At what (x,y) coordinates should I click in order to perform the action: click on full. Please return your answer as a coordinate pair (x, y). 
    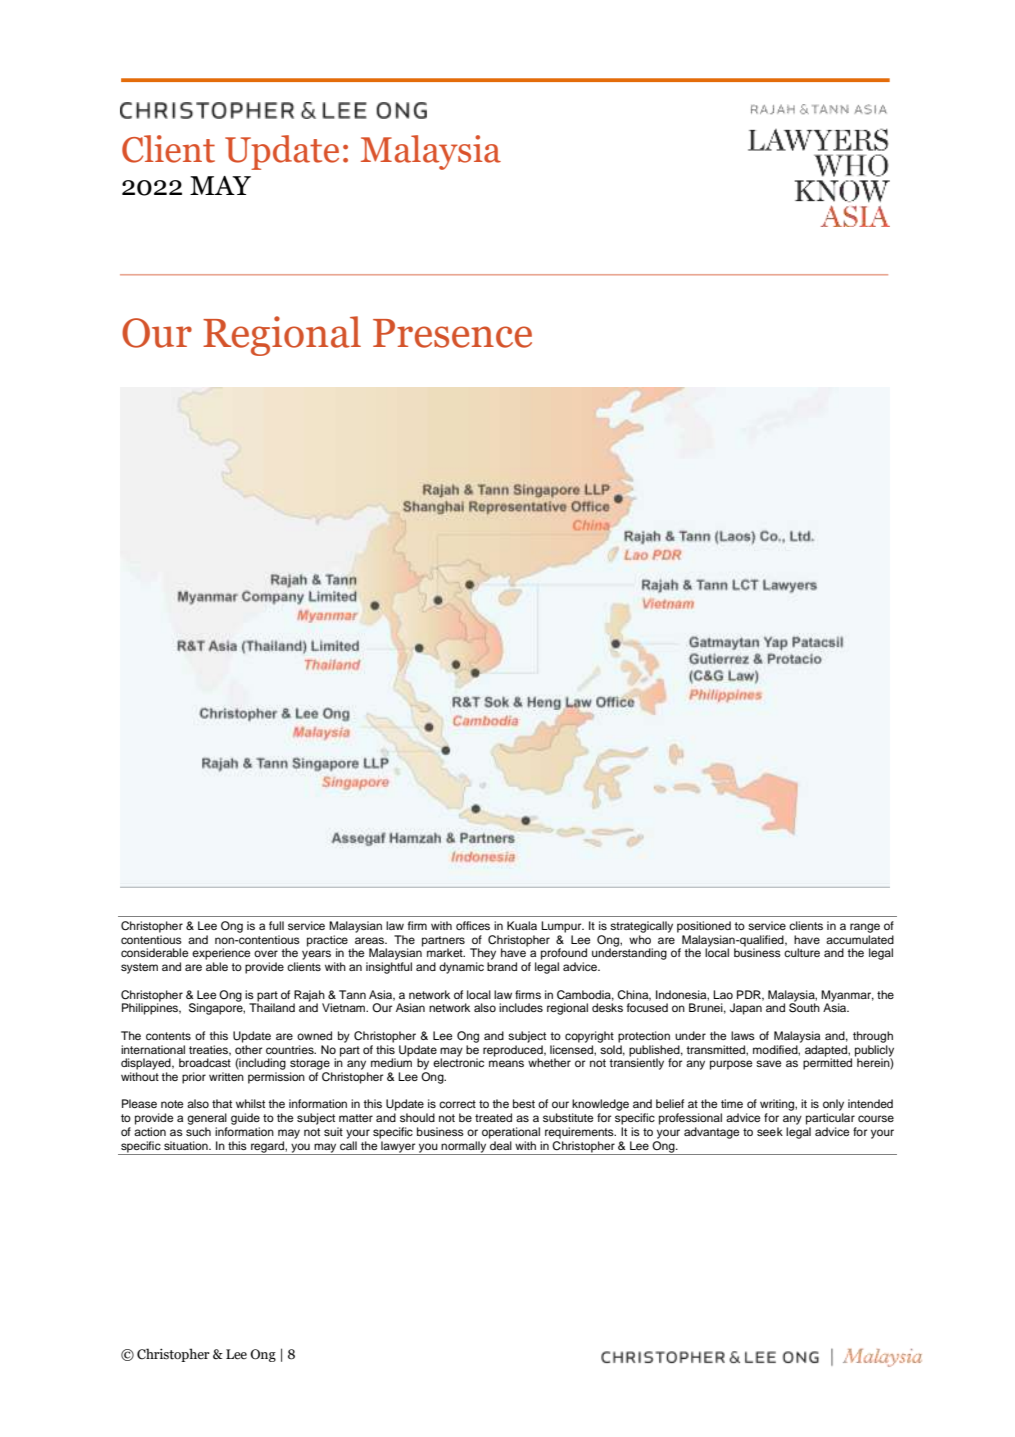
    Looking at the image, I should click on (276, 925).
